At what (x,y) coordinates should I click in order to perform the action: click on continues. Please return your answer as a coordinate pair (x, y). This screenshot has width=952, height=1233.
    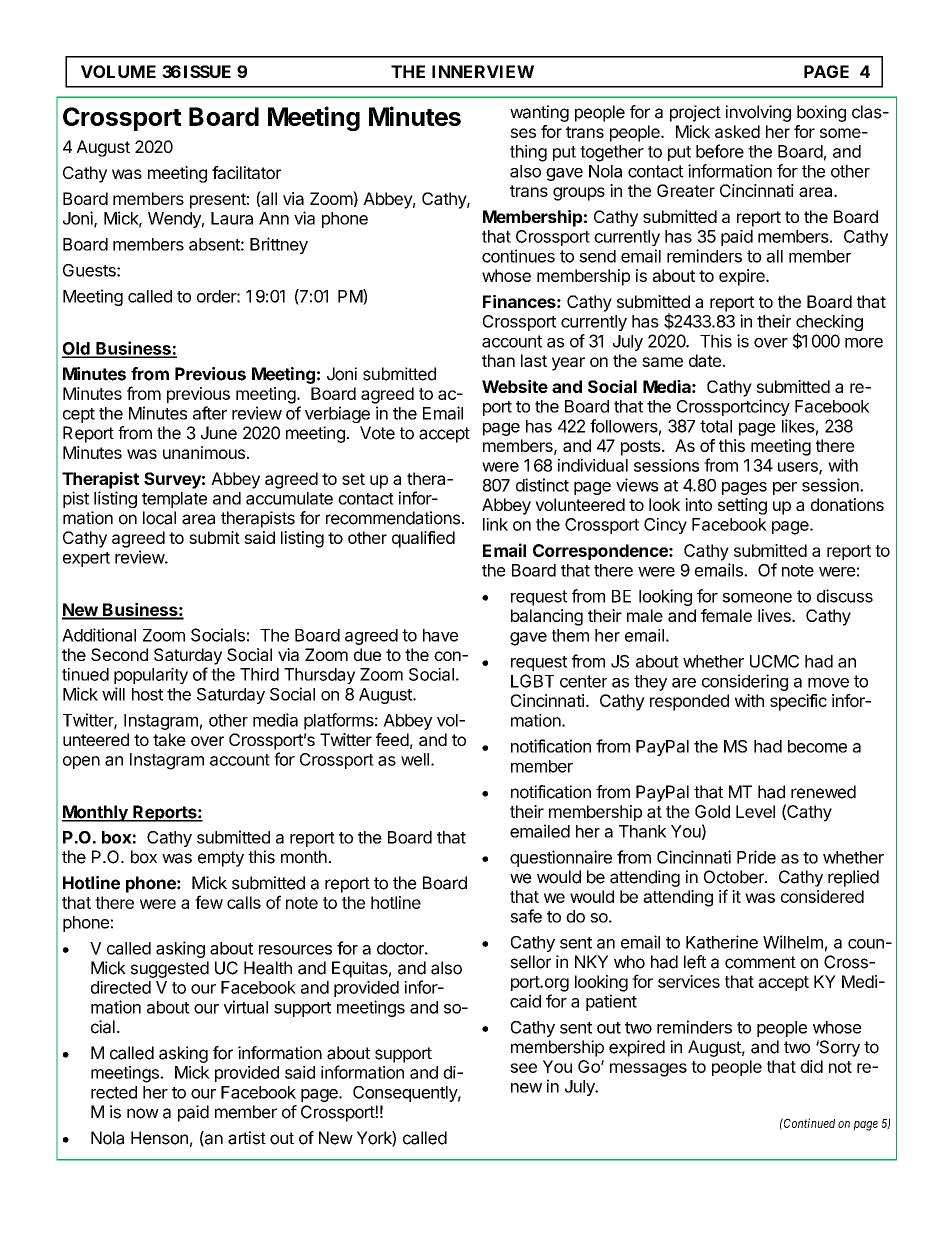
    Looking at the image, I should click on (518, 256).
